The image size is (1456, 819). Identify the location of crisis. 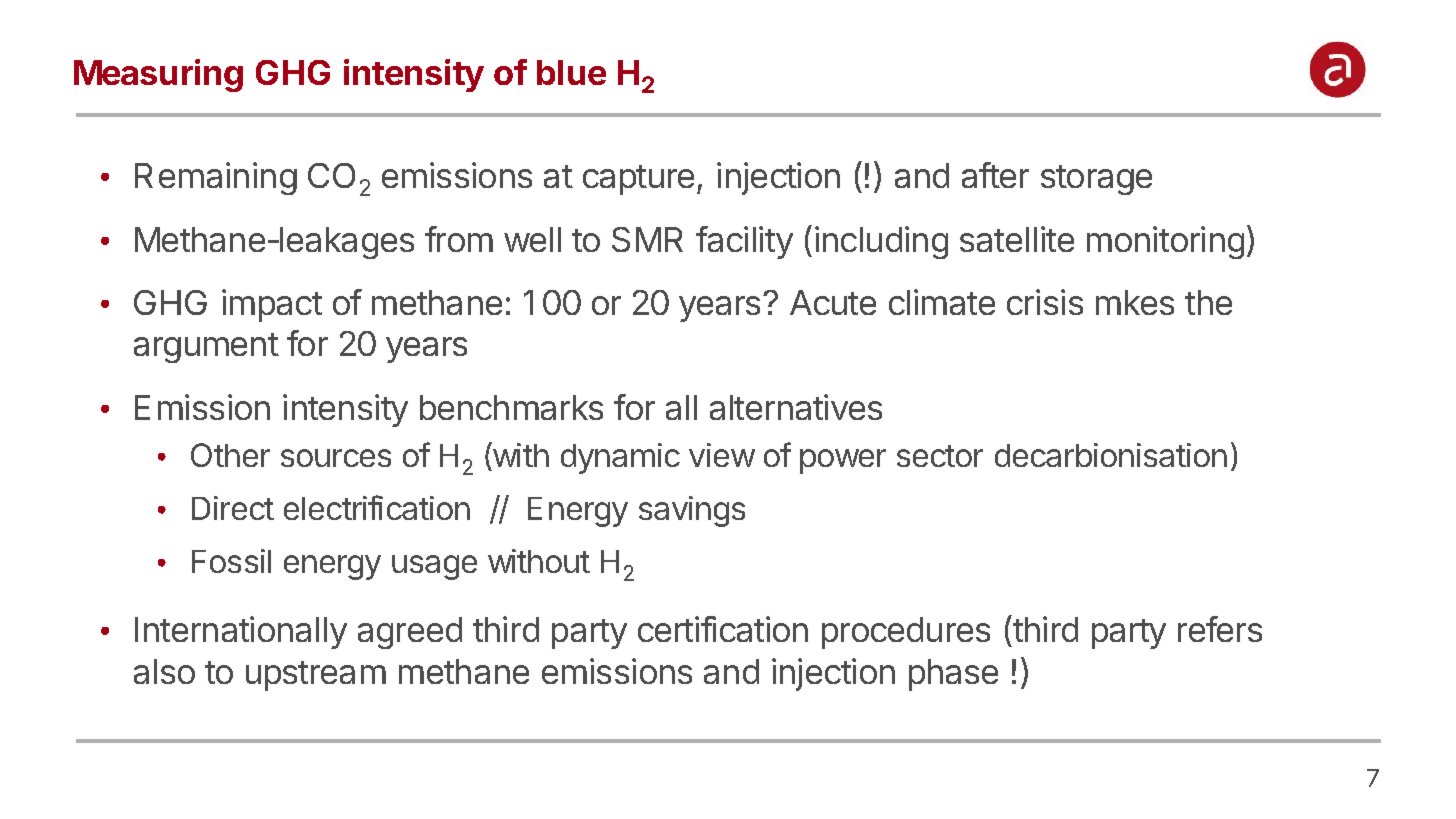
(1045, 302).
